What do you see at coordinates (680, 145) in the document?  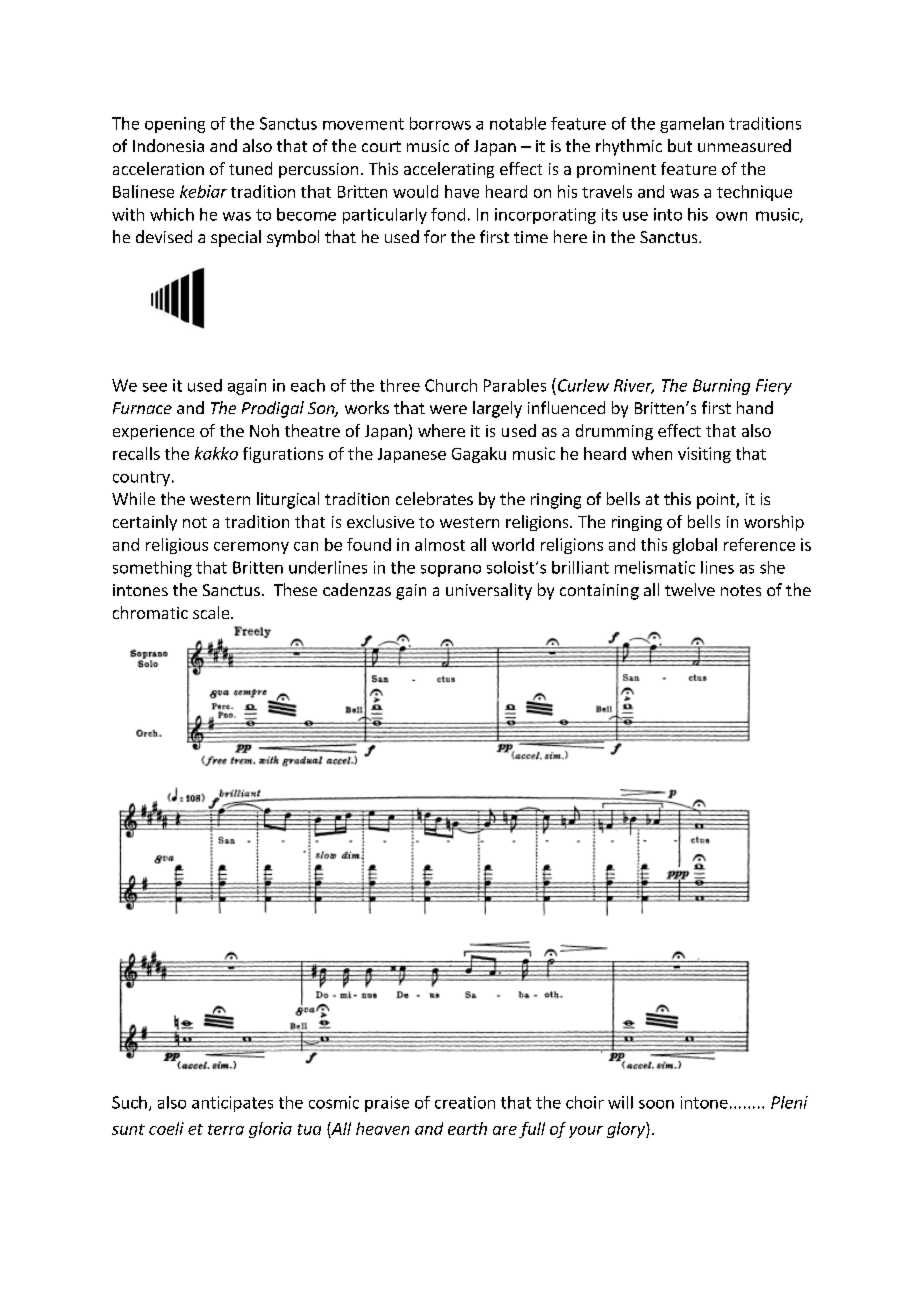 I see `but` at bounding box center [680, 145].
